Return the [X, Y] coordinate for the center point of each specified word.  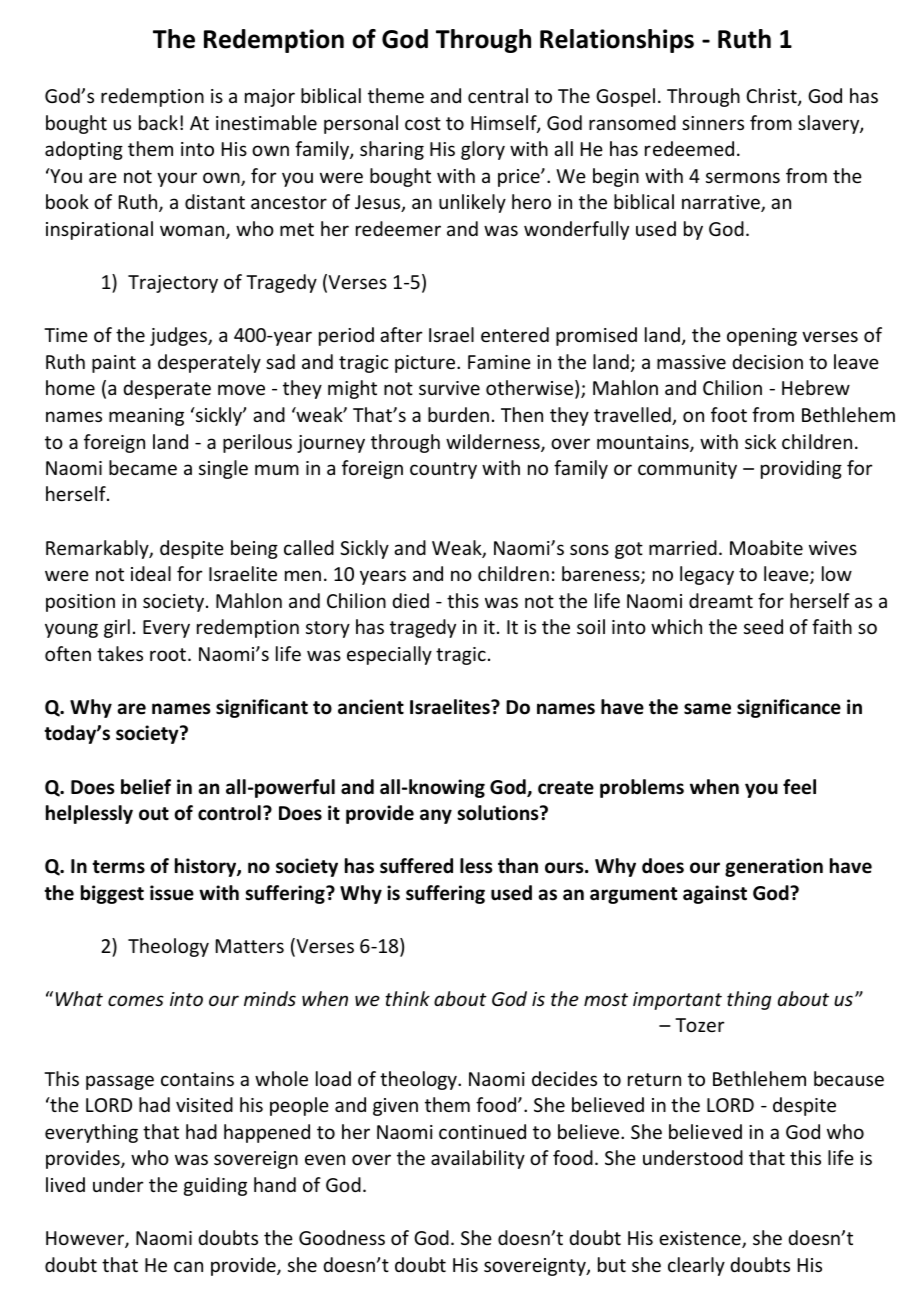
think [407, 998]
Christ [772, 97]
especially [389, 655]
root [169, 654]
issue [172, 893]
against [715, 894]
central [498, 95]
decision [767, 361]
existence [701, 1239]
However [86, 1239]
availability [478, 1159]
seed [763, 626]
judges [179, 336]
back [158, 122]
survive [449, 388]
